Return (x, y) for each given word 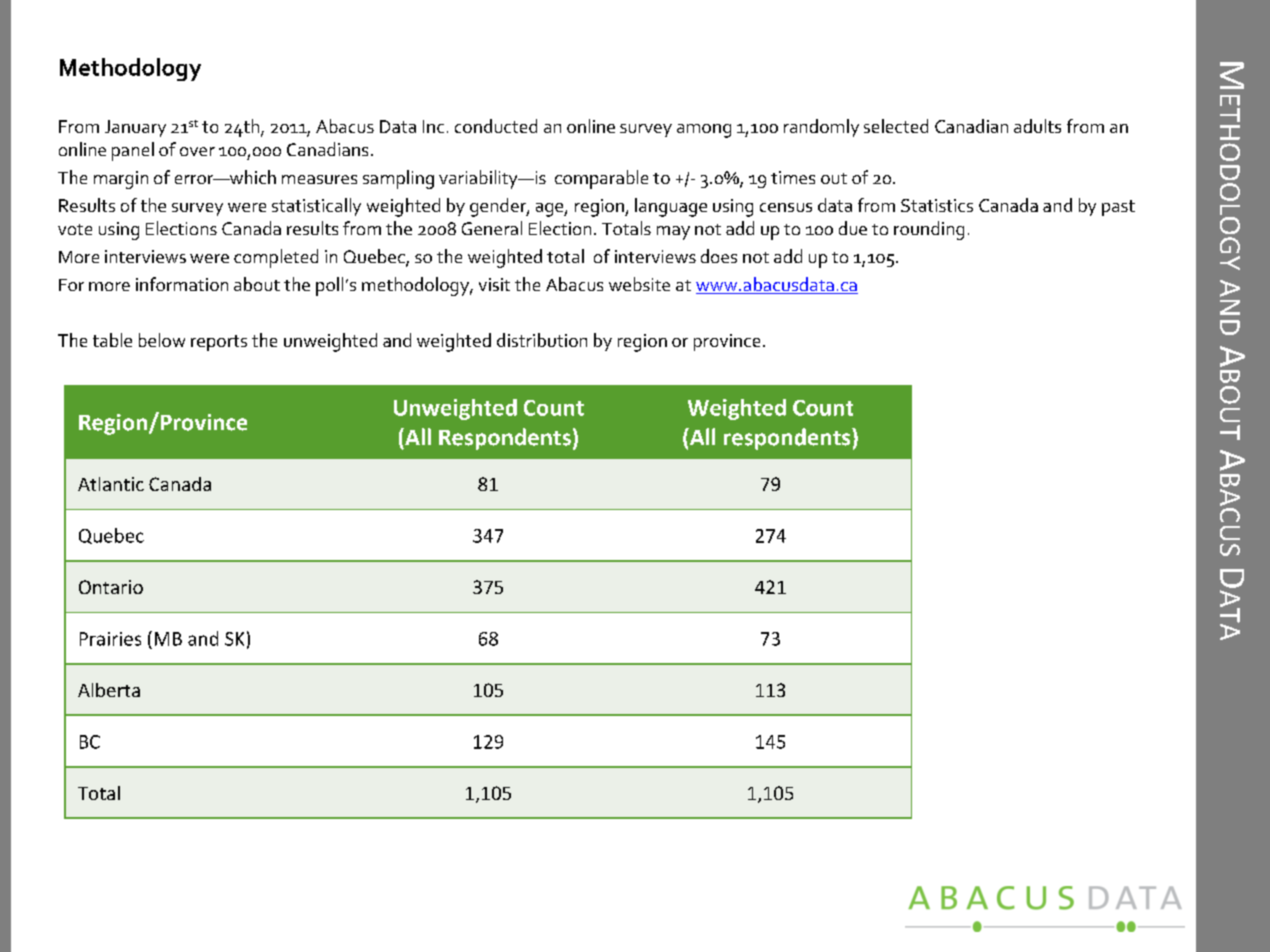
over (197, 151)
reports (219, 343)
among (704, 131)
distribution (542, 340)
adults (1037, 126)
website (639, 284)
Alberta (109, 690)
